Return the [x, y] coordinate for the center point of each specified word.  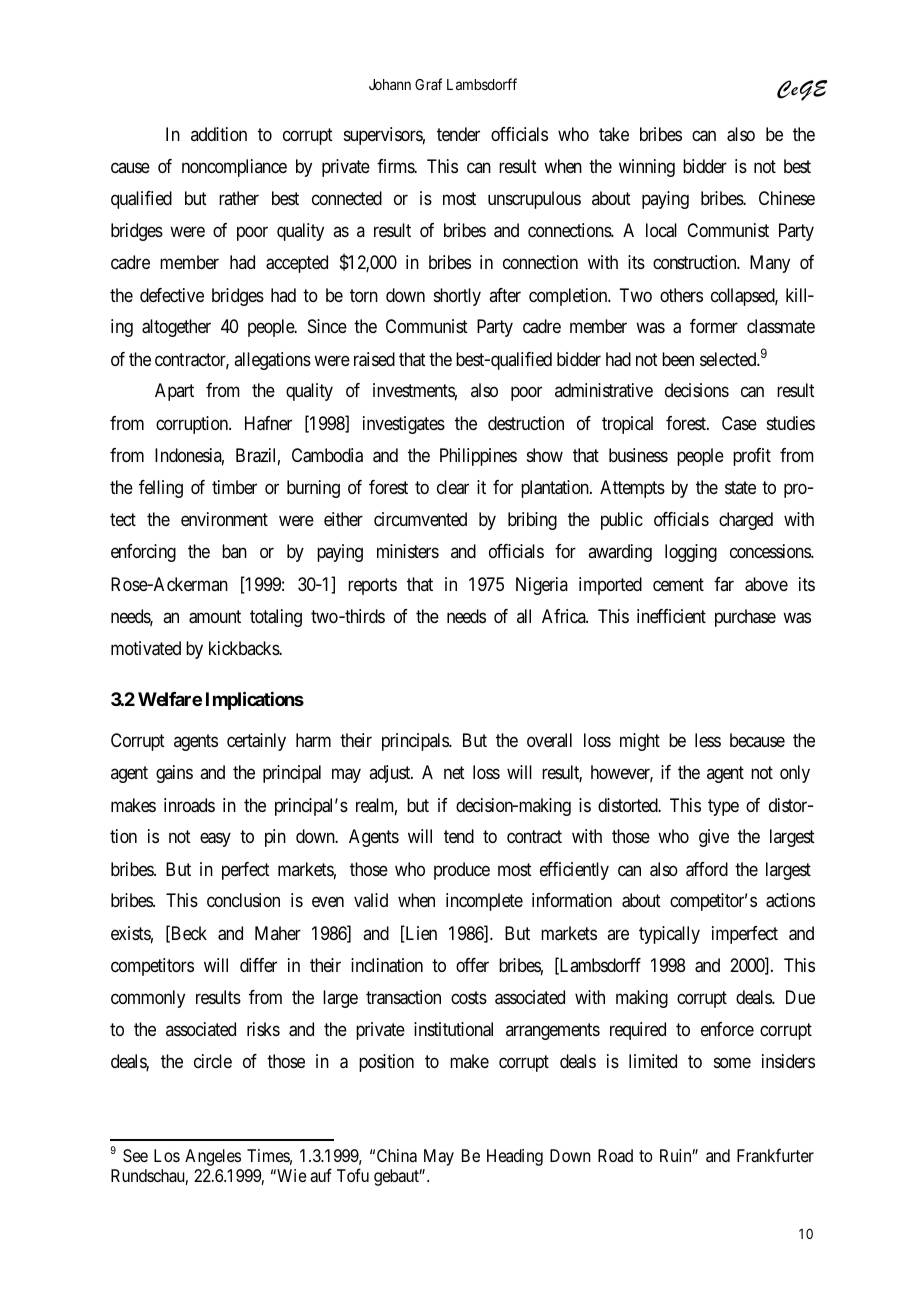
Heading [515, 1157]
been [678, 359]
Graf [428, 84]
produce [462, 871]
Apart [174, 392]
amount [215, 617]
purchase [745, 618]
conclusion [243, 900]
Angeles [213, 1157]
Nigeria [542, 586]
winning [647, 168]
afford [707, 869]
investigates [404, 425]
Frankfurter [775, 1155]
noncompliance [234, 168]
